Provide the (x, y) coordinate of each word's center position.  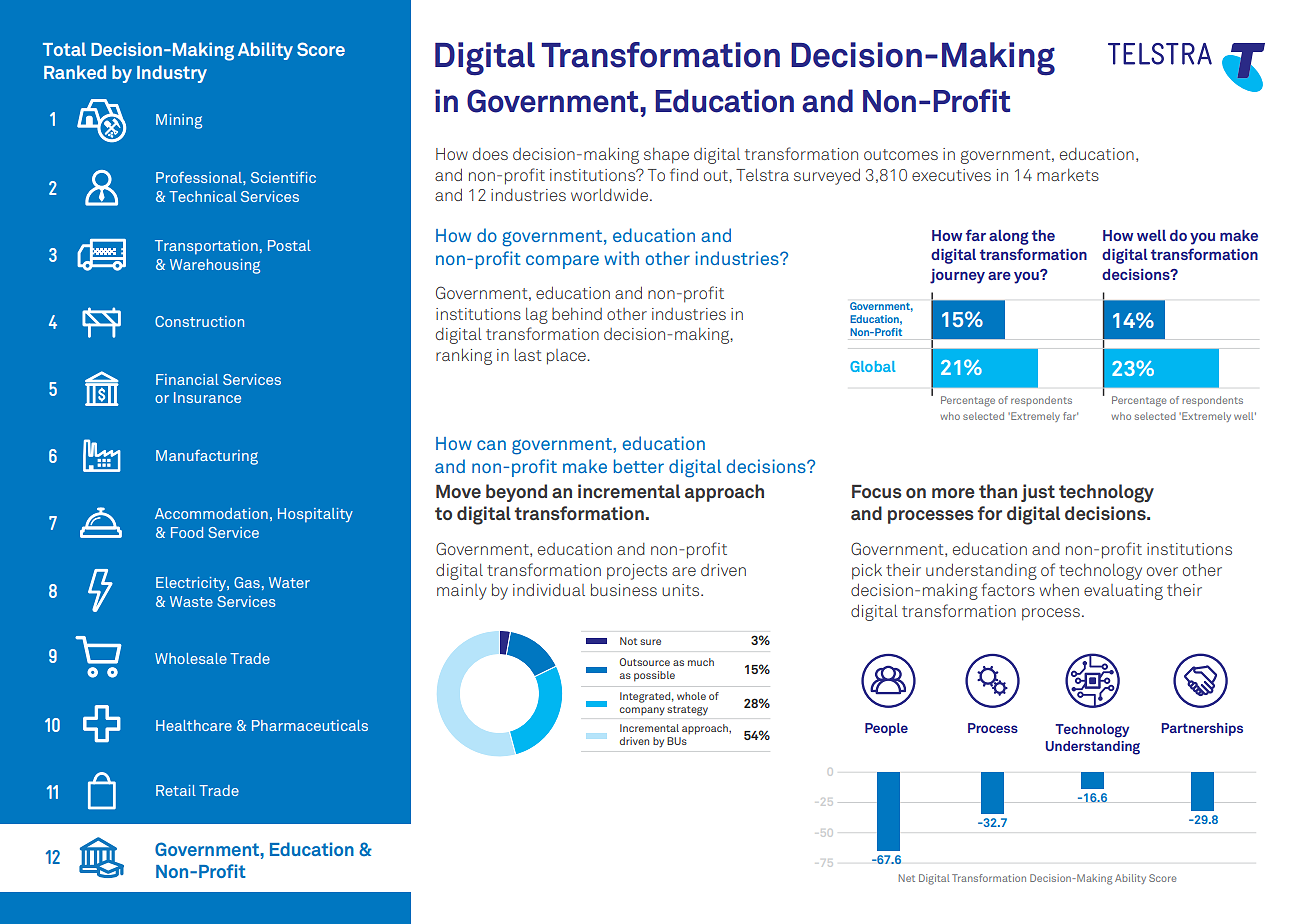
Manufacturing (207, 457)
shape (666, 156)
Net (907, 878)
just (1038, 493)
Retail (176, 790)
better (639, 466)
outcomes (901, 154)
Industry (172, 74)
